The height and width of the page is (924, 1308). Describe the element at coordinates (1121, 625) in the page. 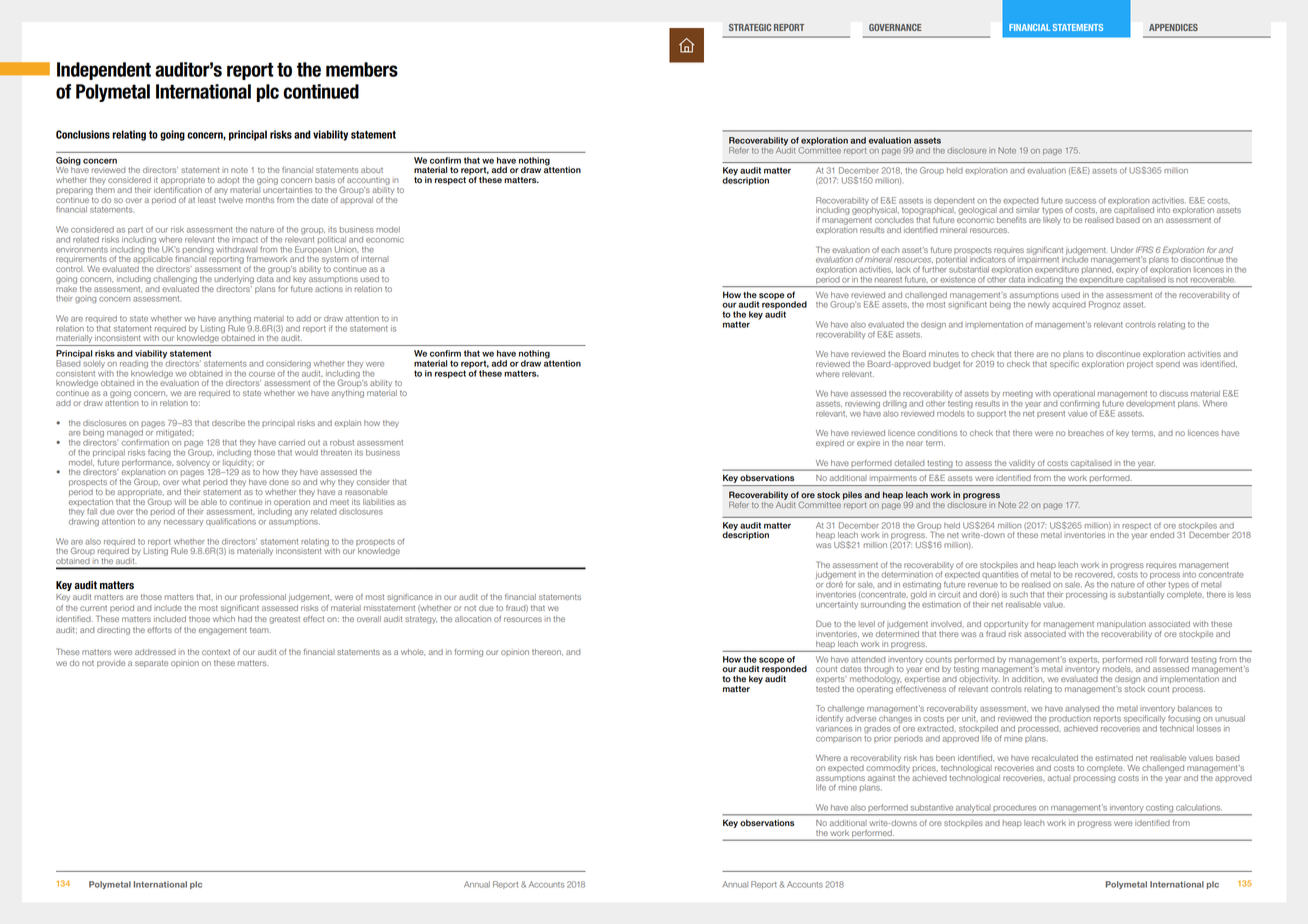

I see `manipulation` at that location.
